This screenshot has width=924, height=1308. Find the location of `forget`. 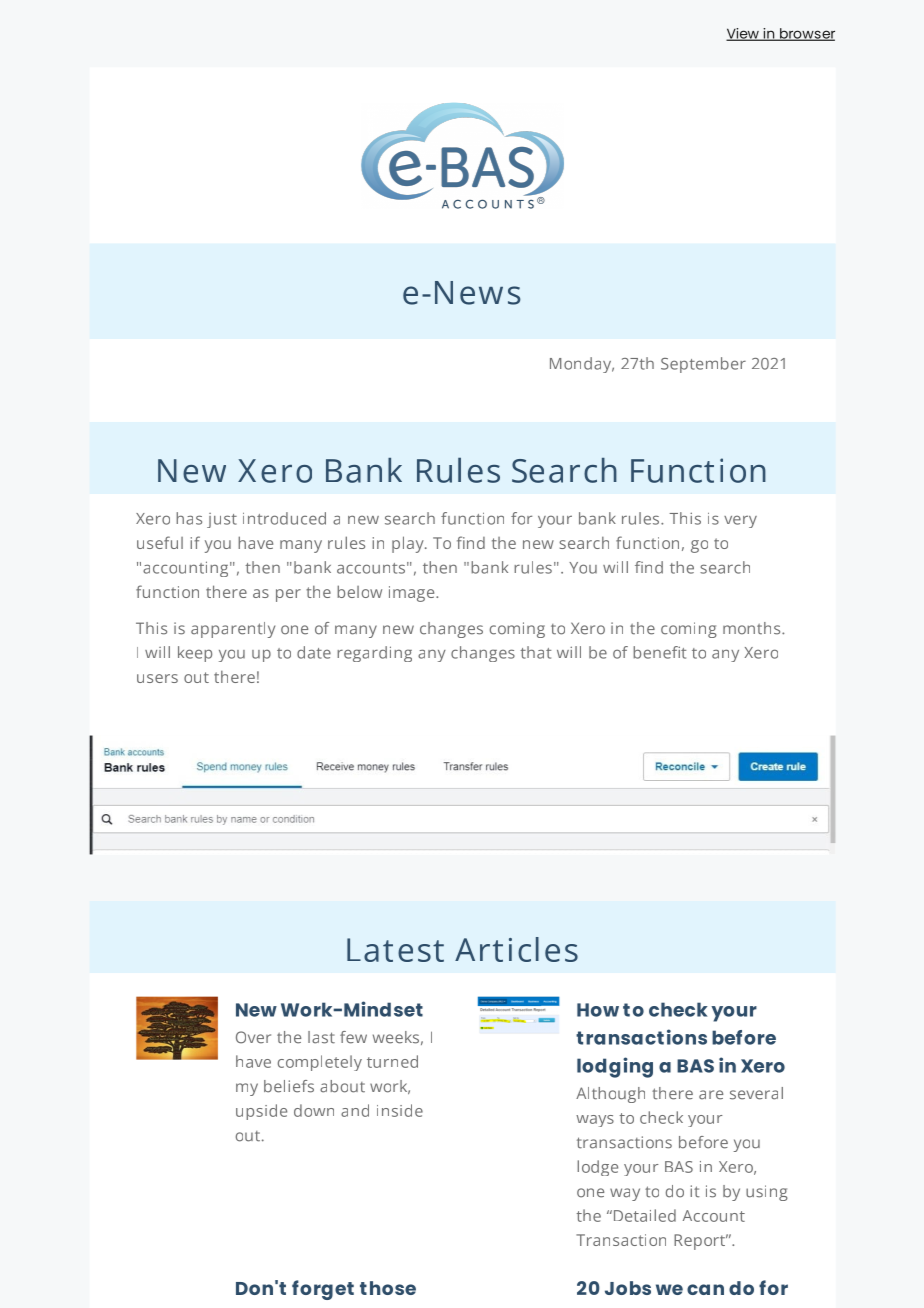

forget is located at coordinates (323, 1290).
